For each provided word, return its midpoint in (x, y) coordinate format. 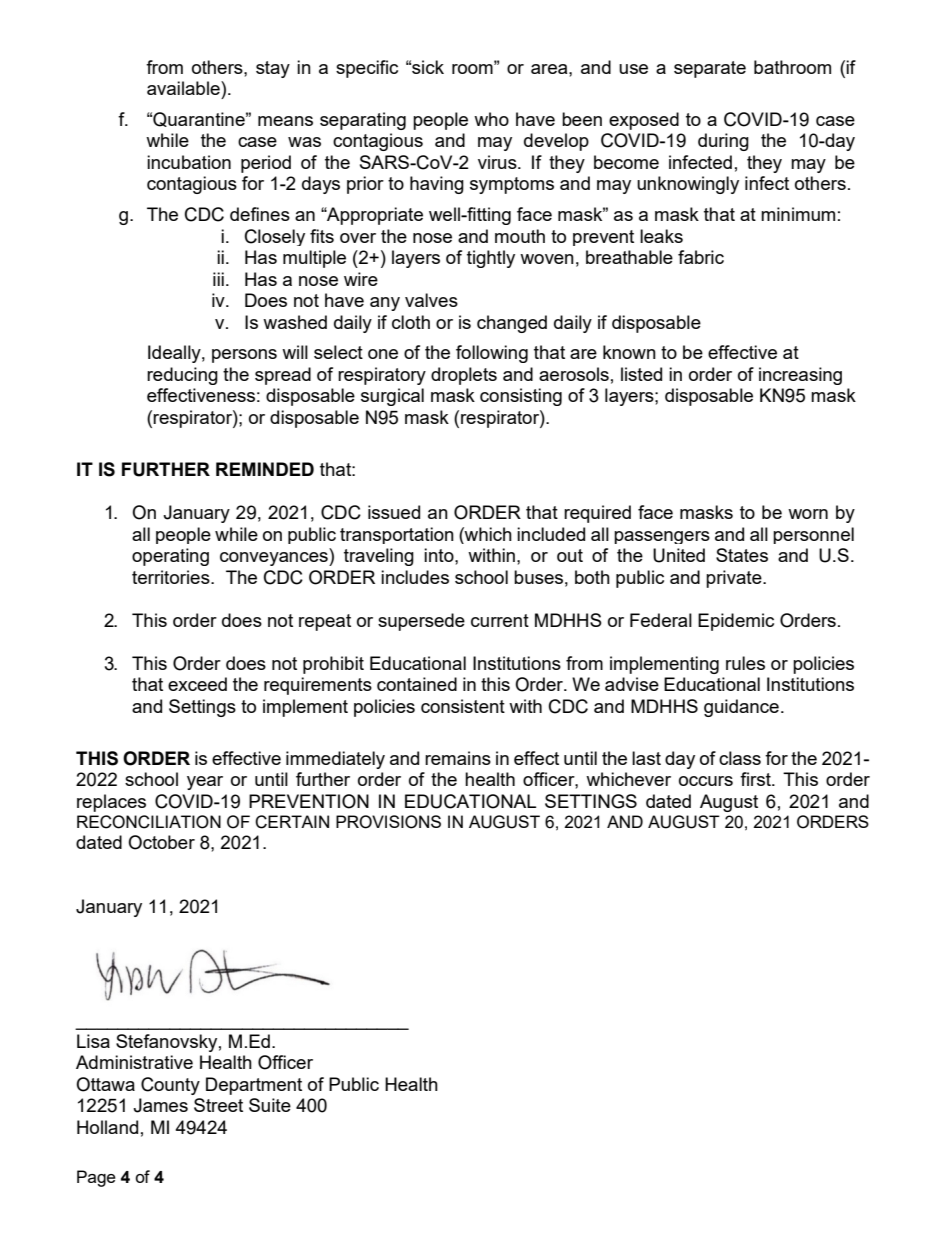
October (161, 842)
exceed (197, 684)
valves (431, 300)
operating (170, 557)
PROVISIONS (388, 822)
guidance (741, 708)
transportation (397, 535)
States (742, 555)
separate (710, 69)
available (184, 88)
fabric (701, 257)
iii (218, 279)
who (491, 119)
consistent (463, 706)
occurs (706, 781)
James (160, 1105)
